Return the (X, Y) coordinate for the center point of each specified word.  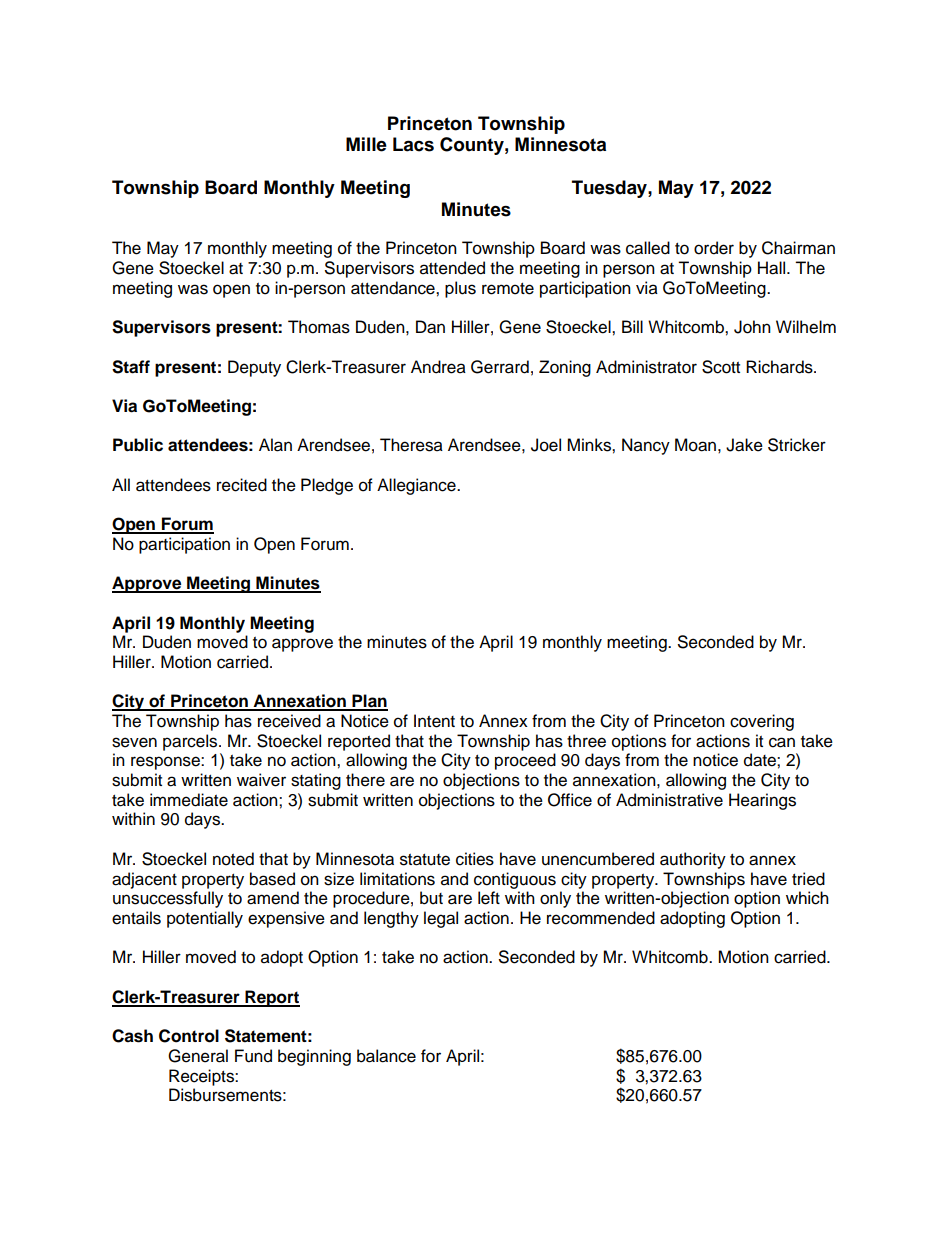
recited (242, 485)
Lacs (413, 144)
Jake (744, 445)
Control (189, 1036)
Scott (721, 367)
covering (762, 722)
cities (475, 859)
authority (693, 860)
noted (233, 859)
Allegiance (417, 486)
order (714, 248)
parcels (191, 742)
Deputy (254, 368)
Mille (366, 144)
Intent (434, 721)
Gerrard (500, 367)
